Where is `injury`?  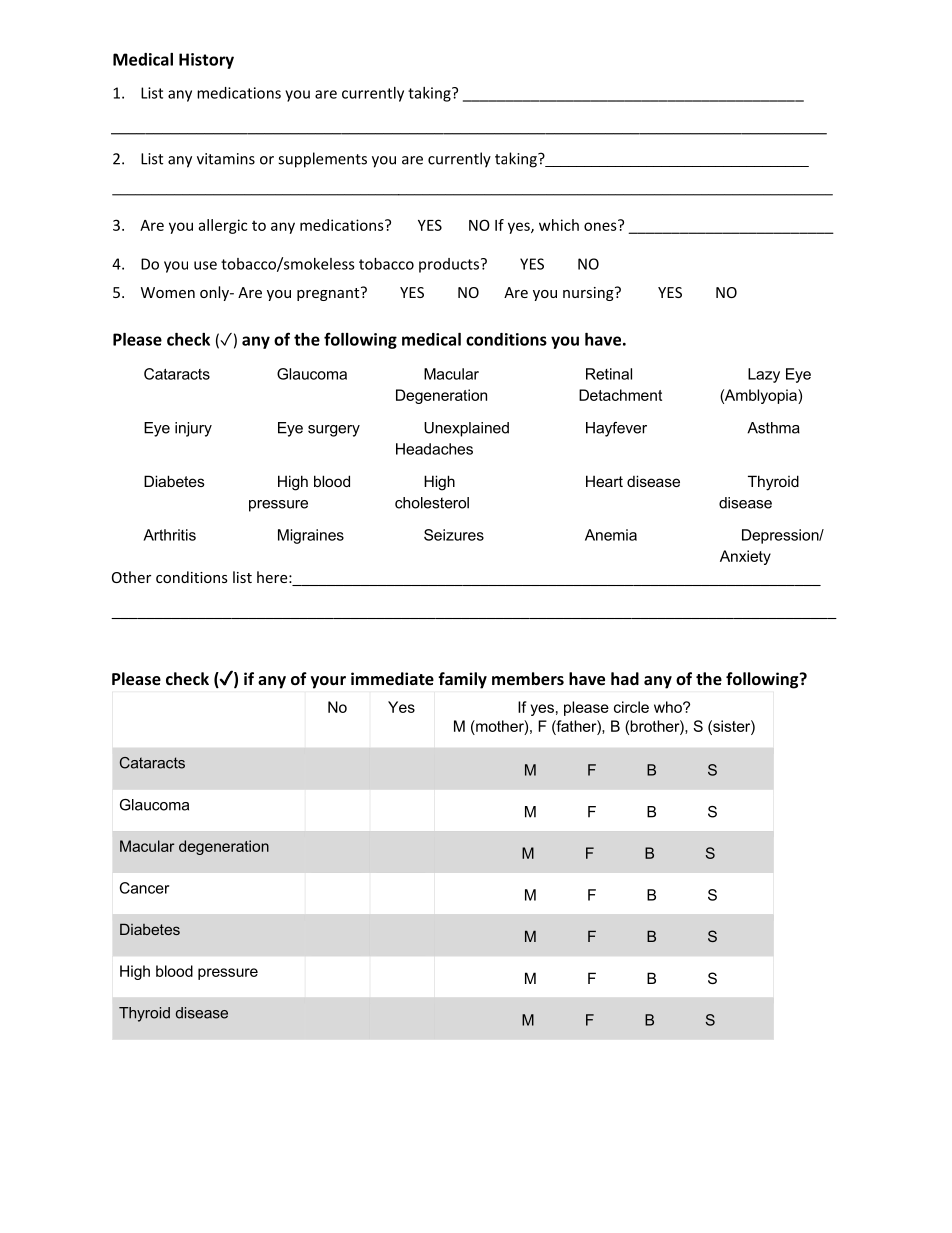 injury is located at coordinates (193, 429).
